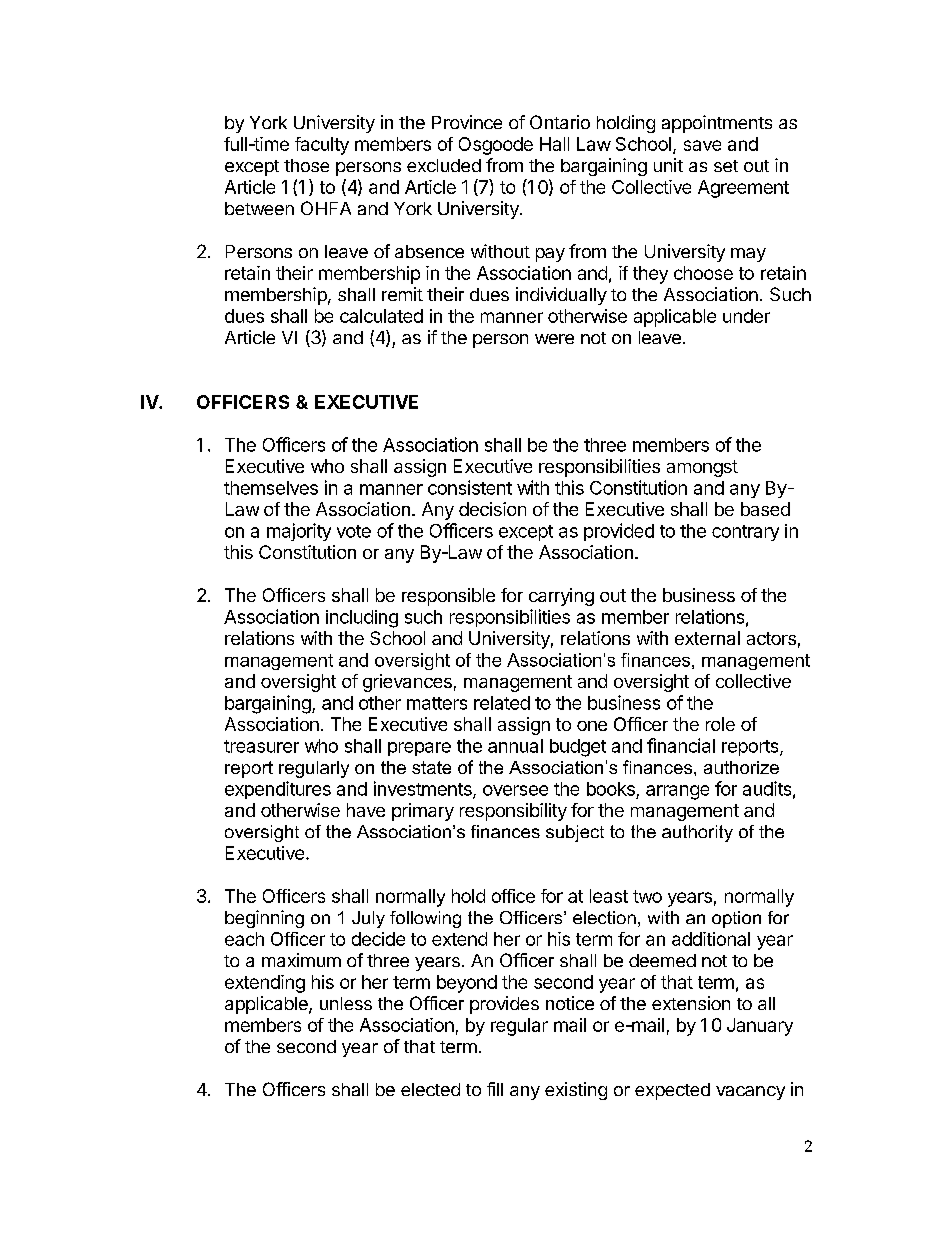  Describe the element at coordinates (702, 145) in the screenshot. I see `save` at that location.
